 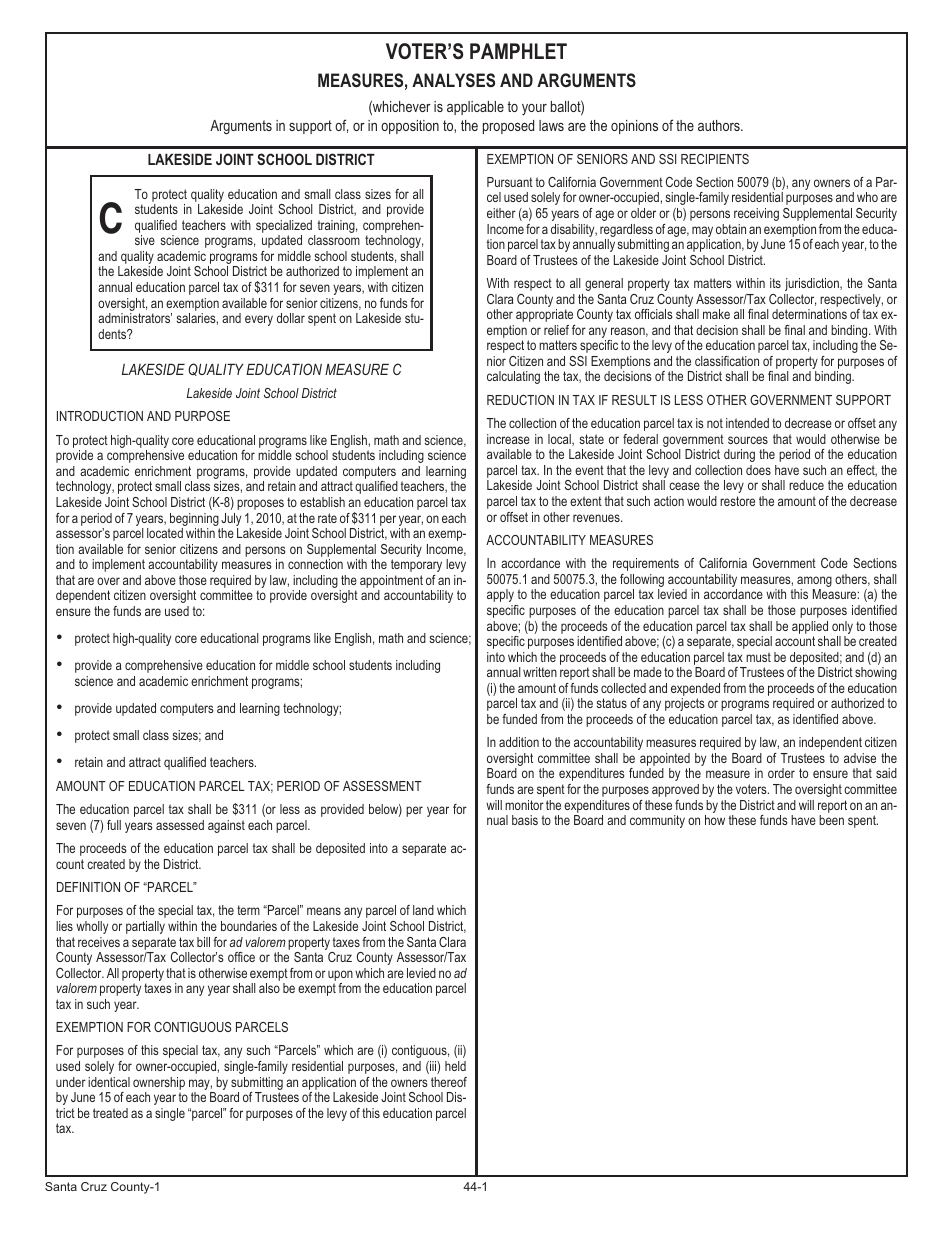 I want to click on administrators, so click(x=135, y=318).
